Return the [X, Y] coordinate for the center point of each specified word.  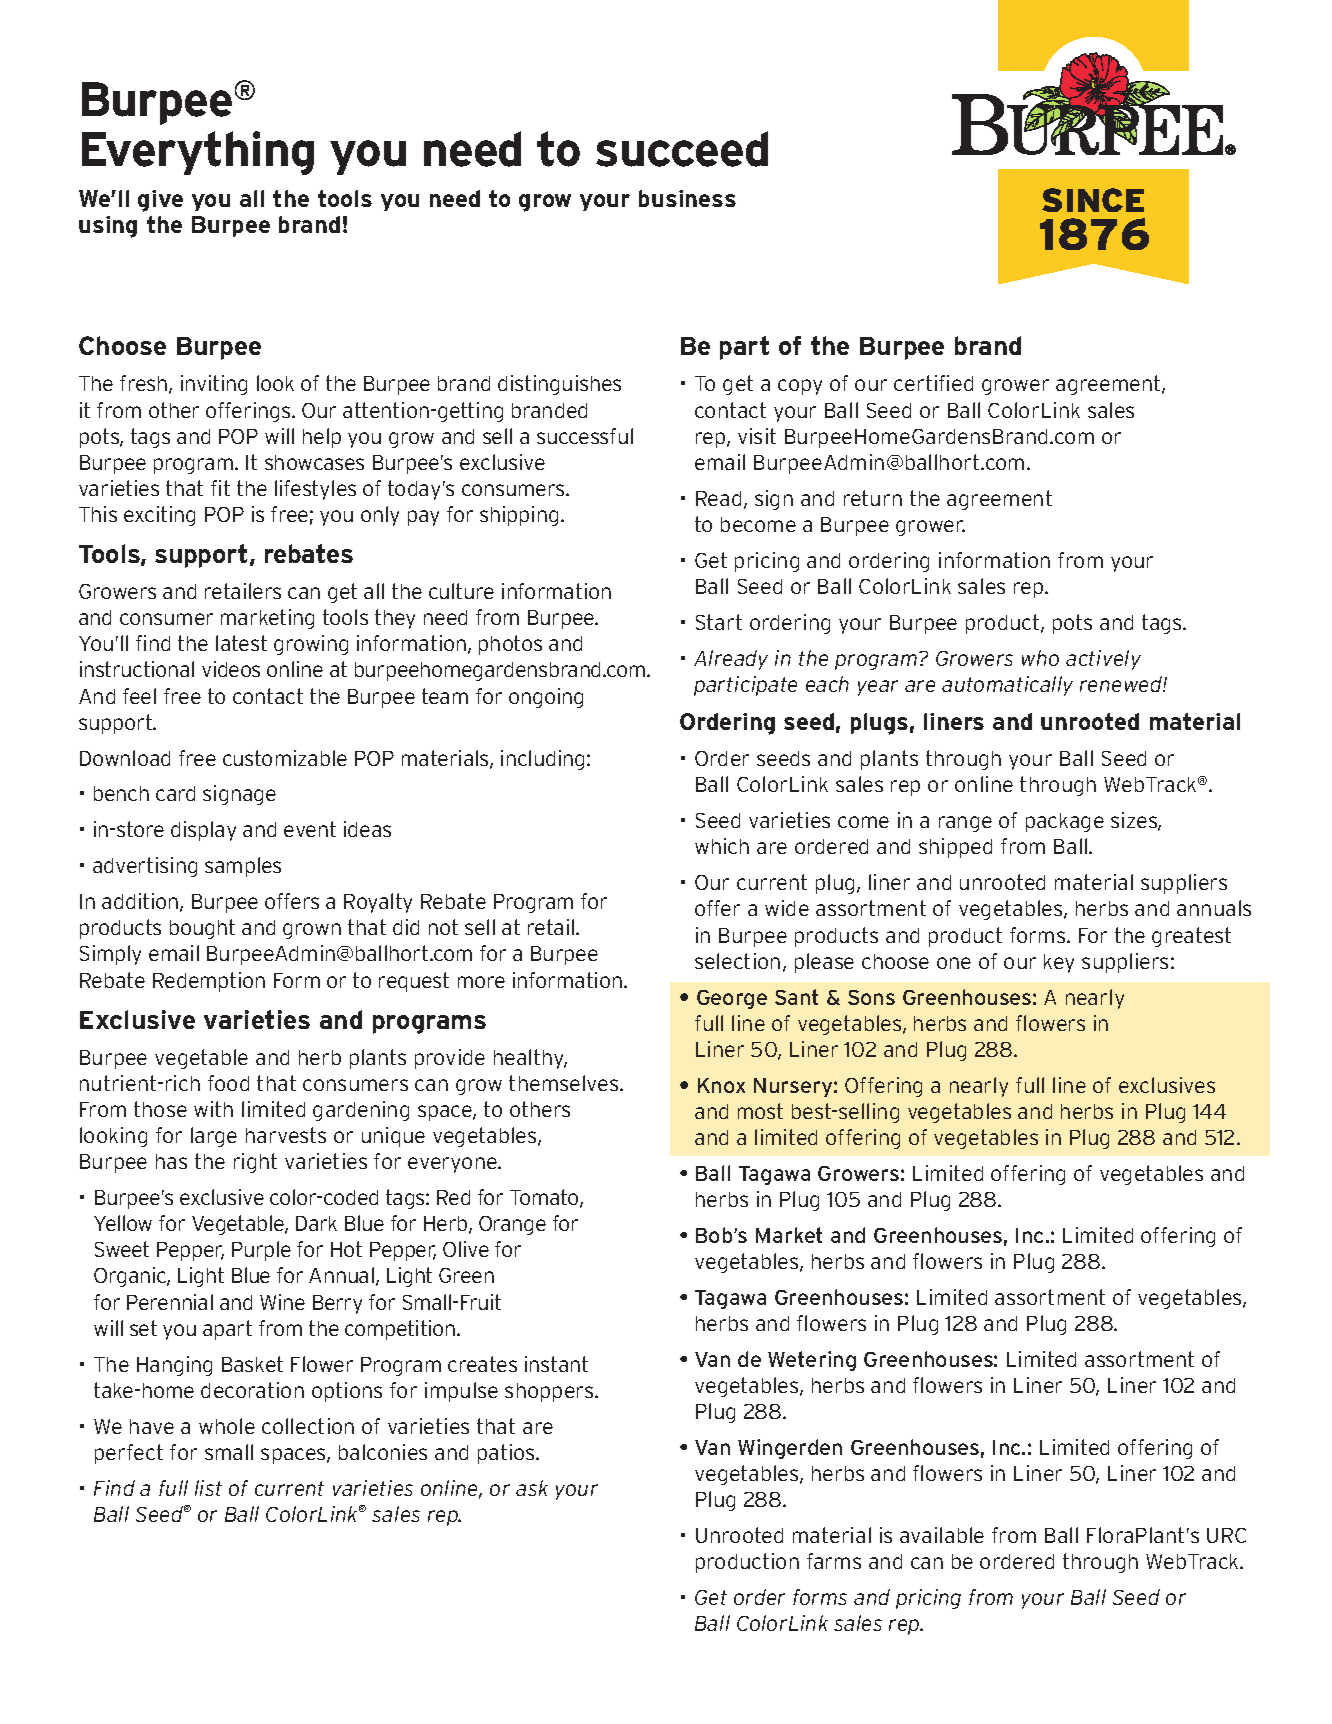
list [208, 1488]
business [687, 198]
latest [241, 643]
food [228, 1083]
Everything [198, 153]
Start [719, 622]
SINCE [1093, 200]
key [1059, 963]
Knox [721, 1085]
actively [1103, 660]
